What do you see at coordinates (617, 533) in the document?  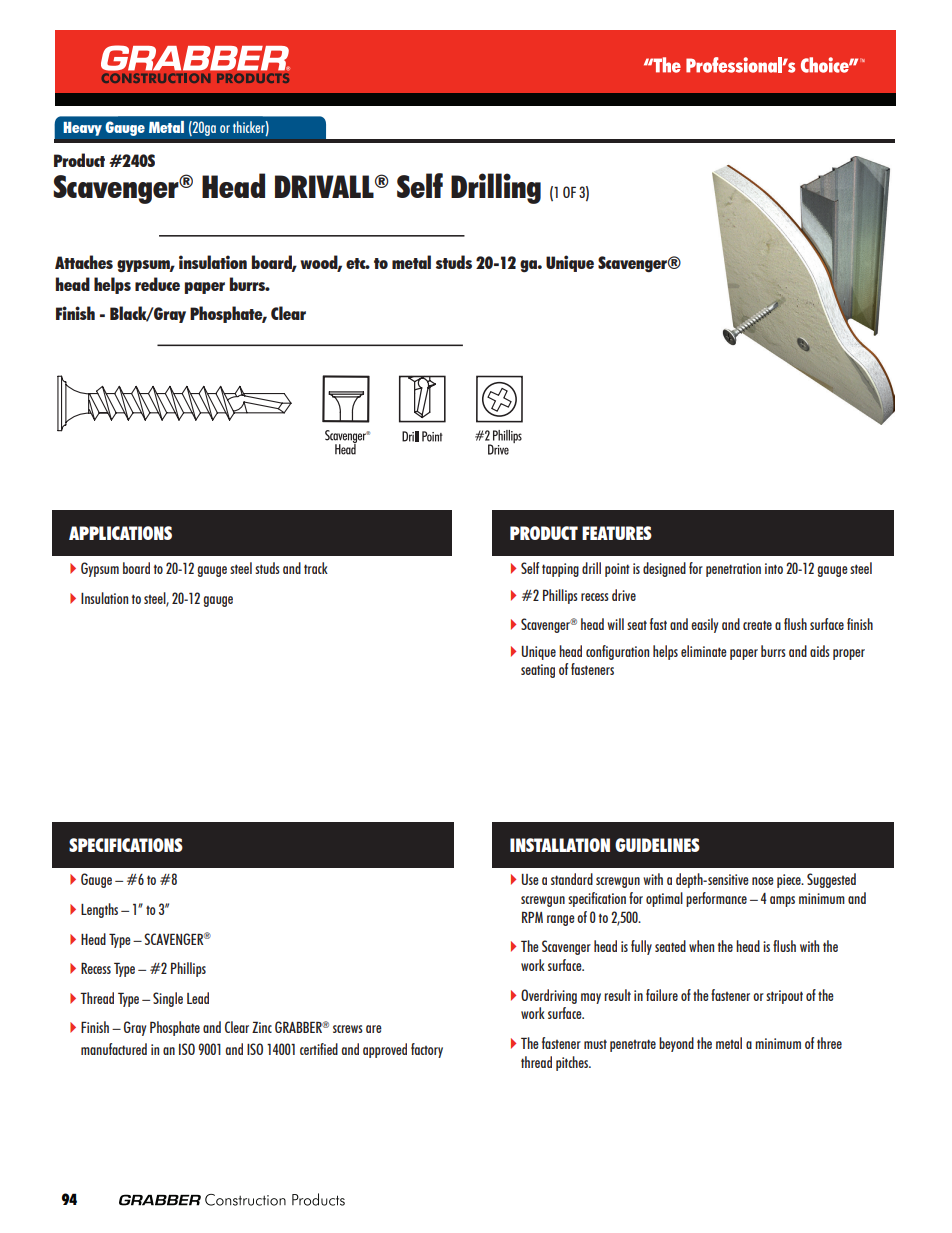 I see `FEATURES` at bounding box center [617, 533].
